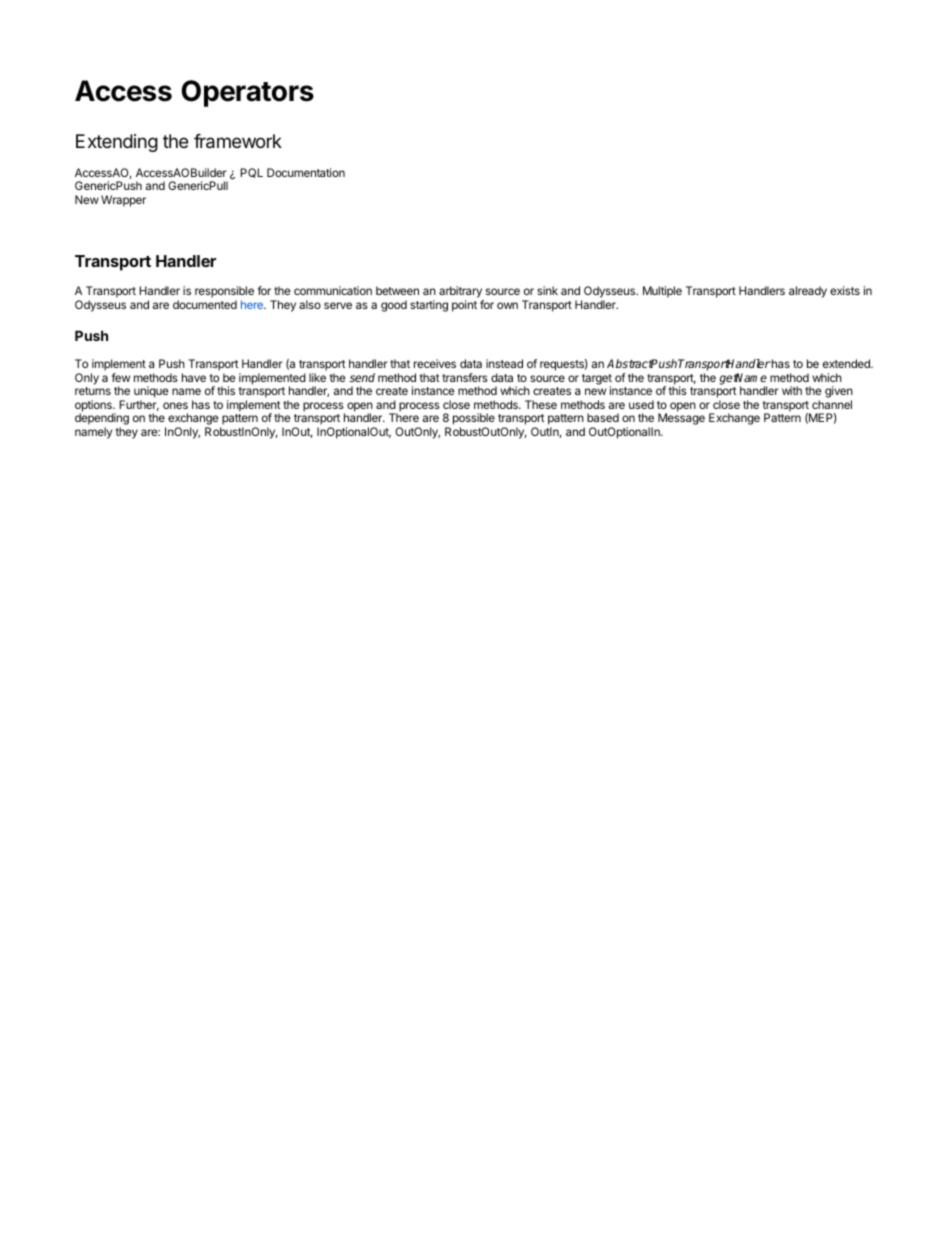 Image resolution: width=952 pixels, height=1233 pixels. What do you see at coordinates (175, 405) in the screenshot?
I see `ones` at bounding box center [175, 405].
